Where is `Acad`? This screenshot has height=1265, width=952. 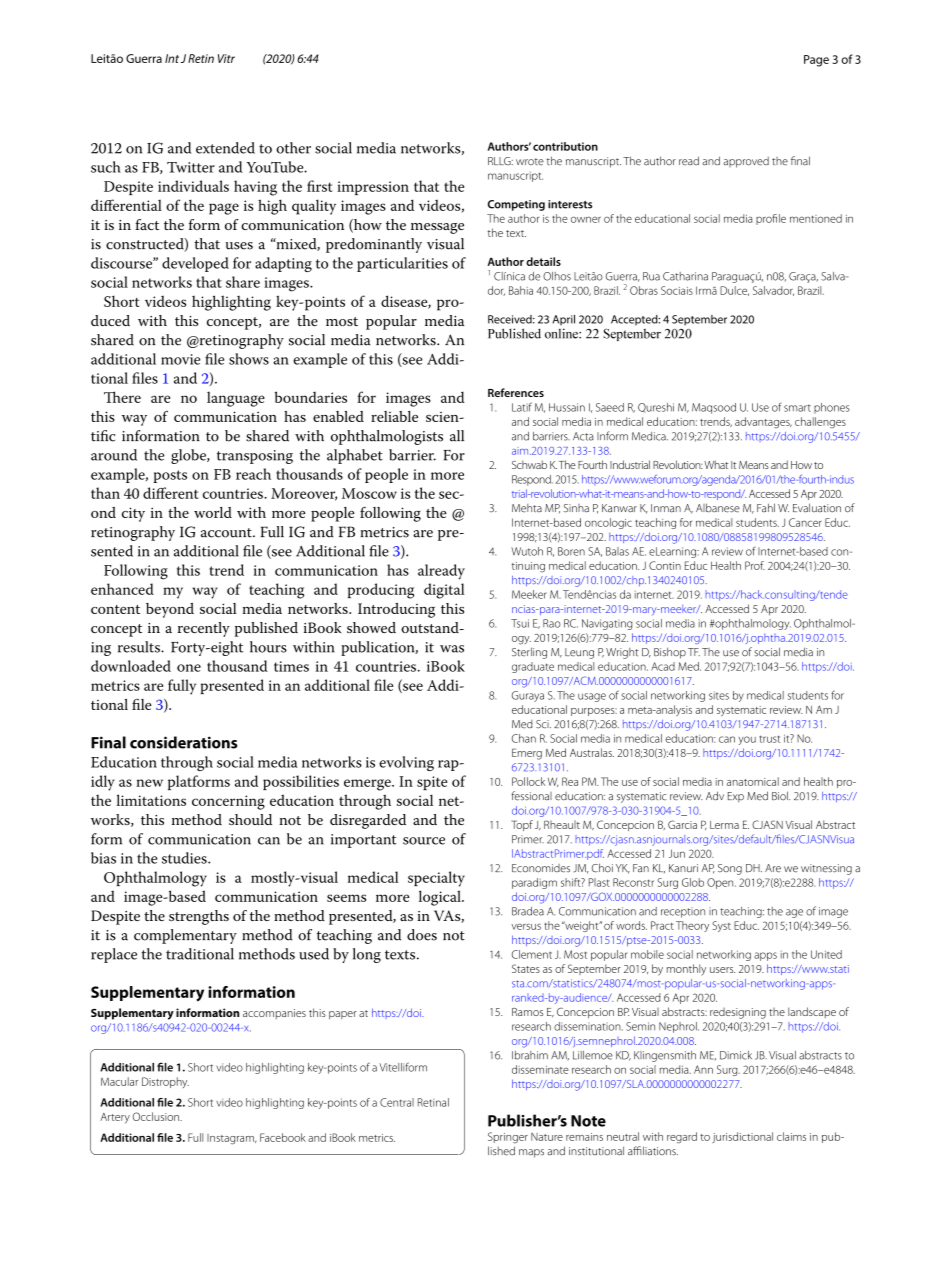
Acad is located at coordinates (663, 666).
